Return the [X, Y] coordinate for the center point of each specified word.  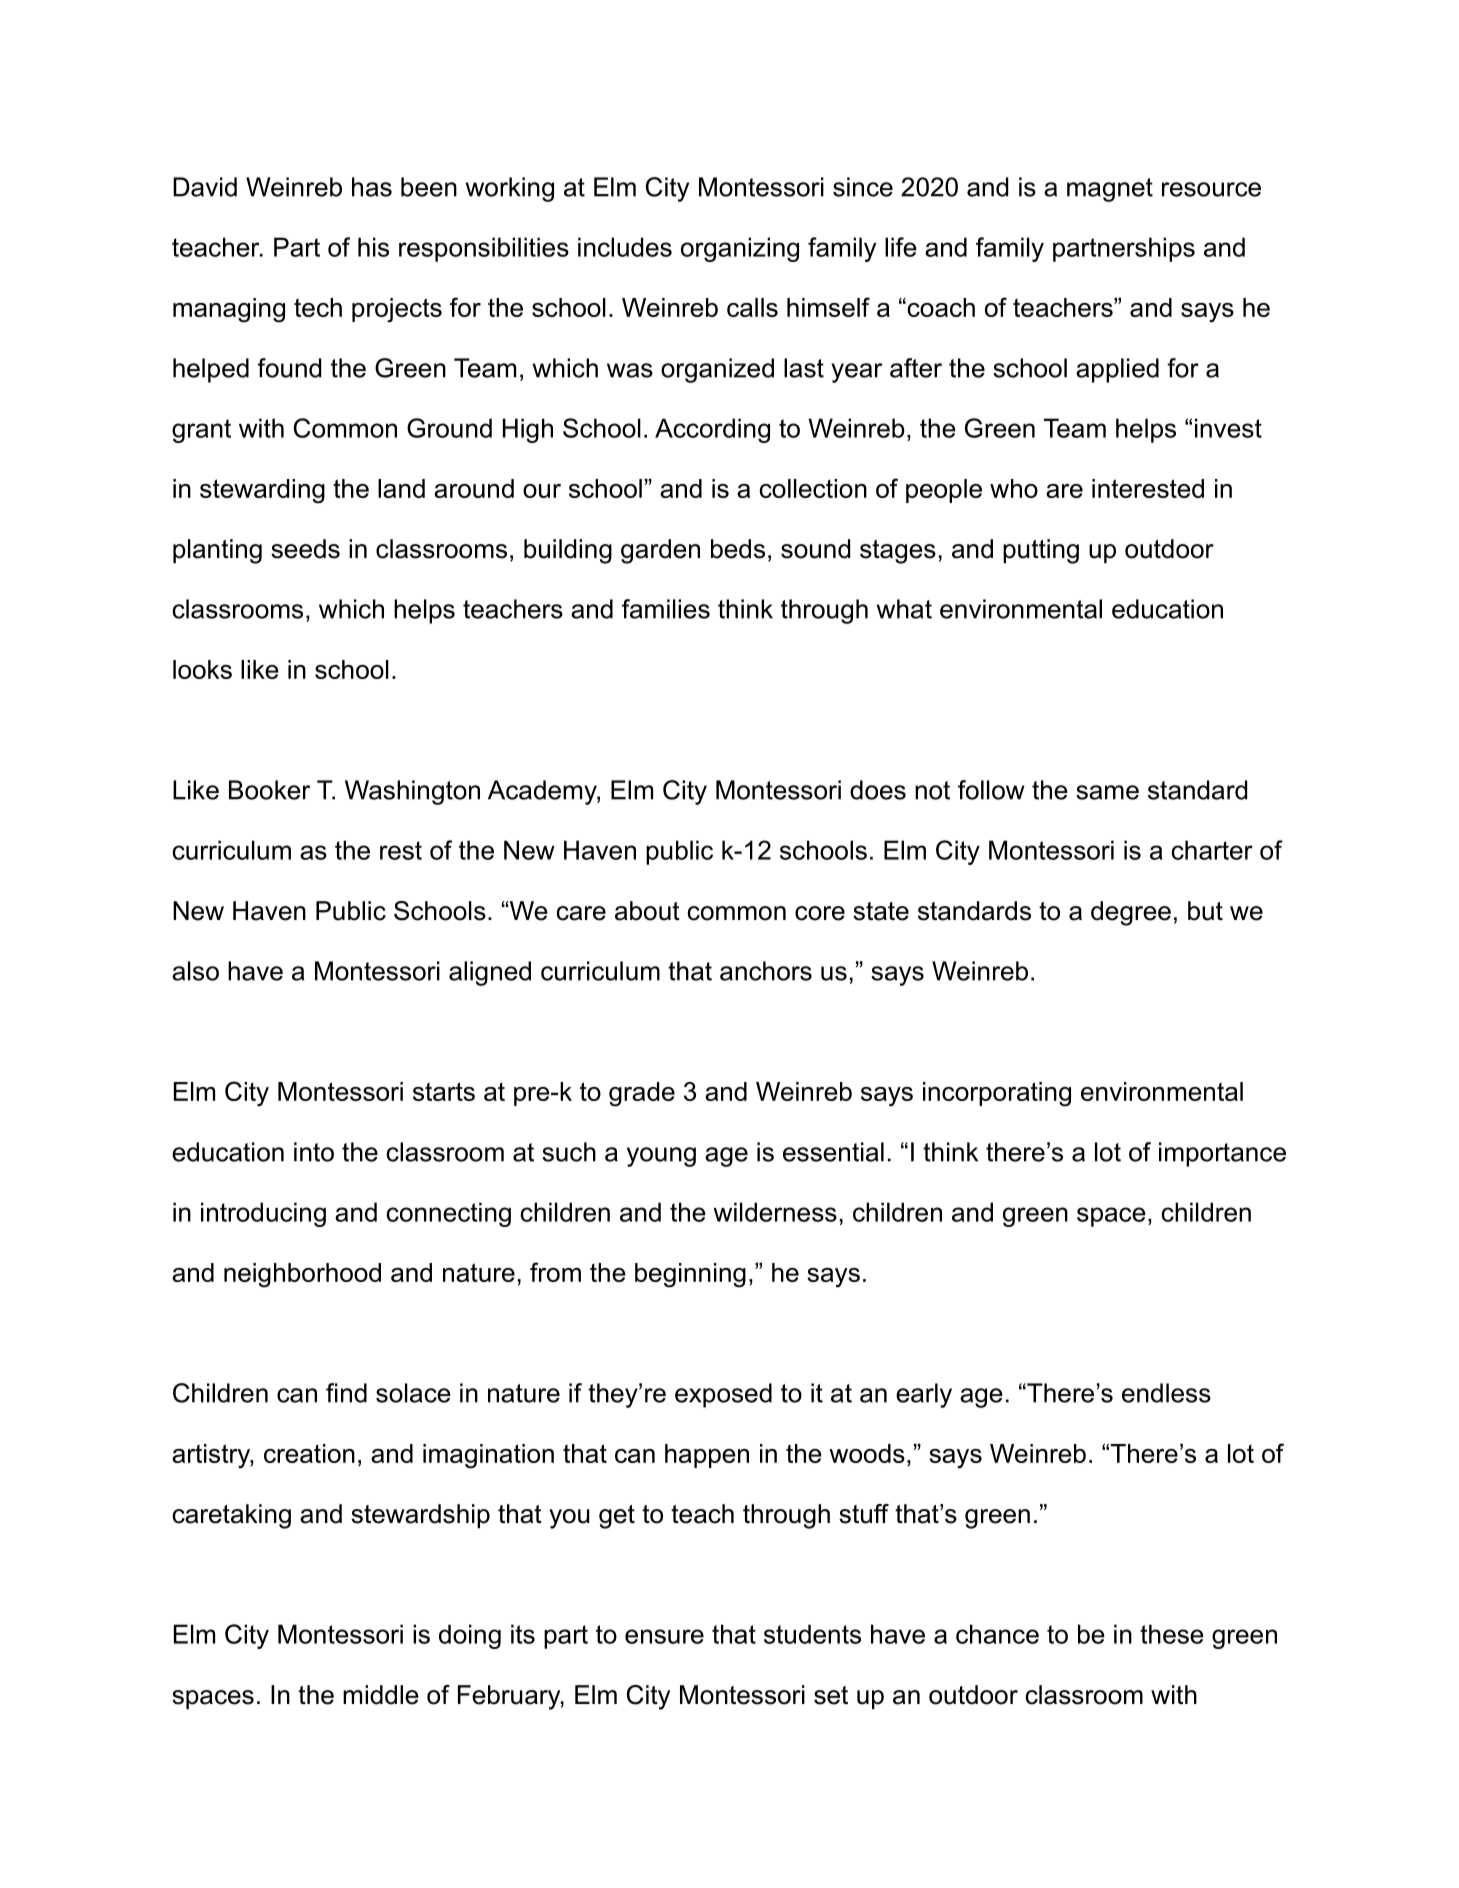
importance [1222, 1154]
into [314, 1152]
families [666, 609]
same [1107, 792]
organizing [740, 249]
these [1172, 1634]
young [661, 1157]
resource [1211, 189]
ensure [664, 1636]
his [373, 247]
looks [202, 669]
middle [381, 1695]
